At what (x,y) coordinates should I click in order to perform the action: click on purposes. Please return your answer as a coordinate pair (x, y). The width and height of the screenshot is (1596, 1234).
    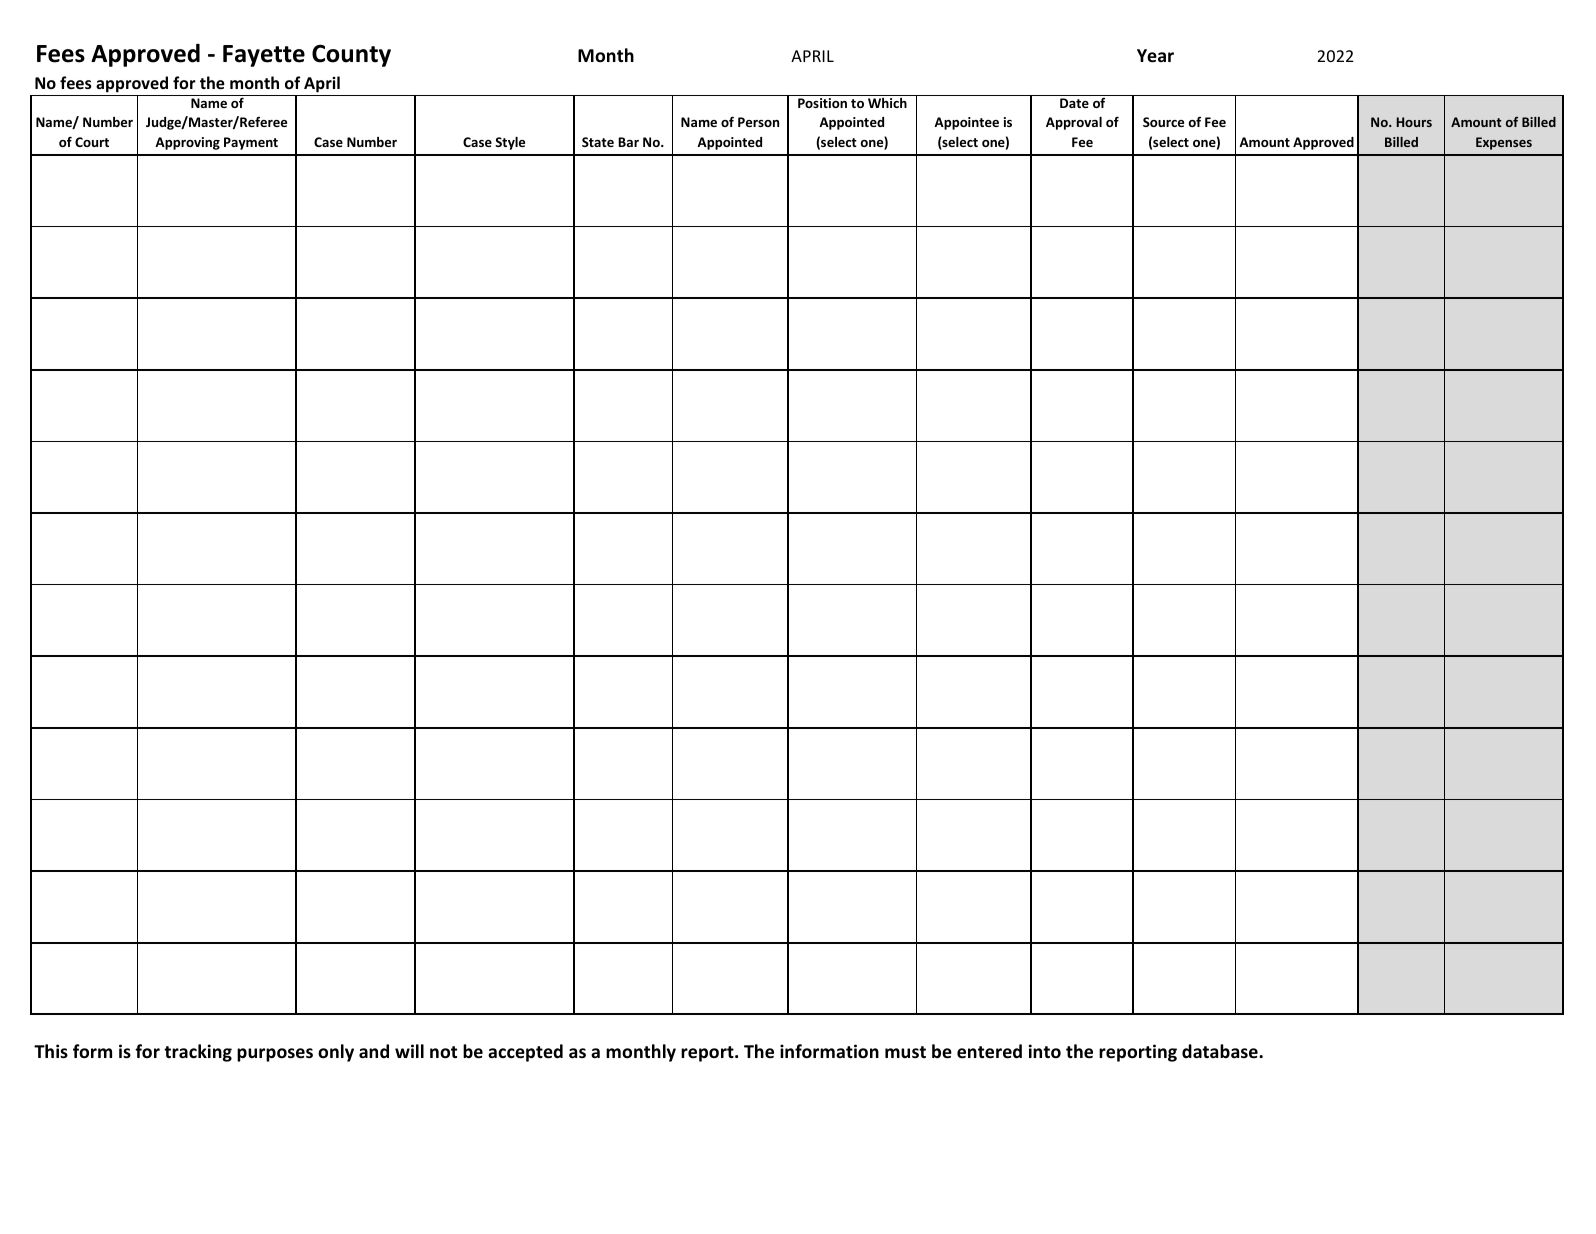
    Looking at the image, I should click on (275, 1055).
